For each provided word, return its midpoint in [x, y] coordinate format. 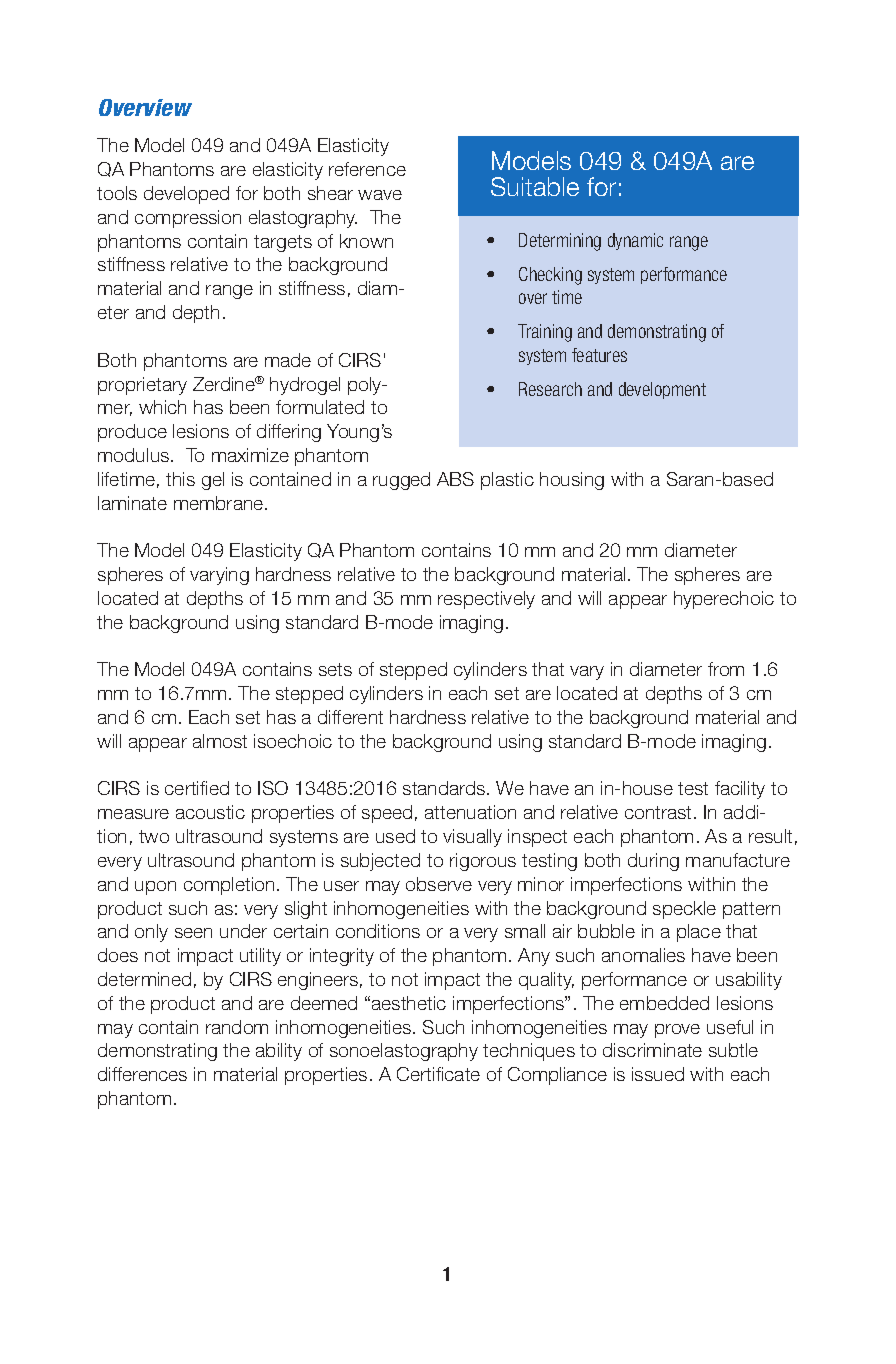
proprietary [142, 386]
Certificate [438, 1074]
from [726, 669]
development [662, 390]
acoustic [210, 812]
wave [380, 195]
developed [186, 195]
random [237, 1027]
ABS [455, 479]
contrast [660, 812]
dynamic [635, 241]
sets [335, 669]
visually [472, 838]
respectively [486, 600]
